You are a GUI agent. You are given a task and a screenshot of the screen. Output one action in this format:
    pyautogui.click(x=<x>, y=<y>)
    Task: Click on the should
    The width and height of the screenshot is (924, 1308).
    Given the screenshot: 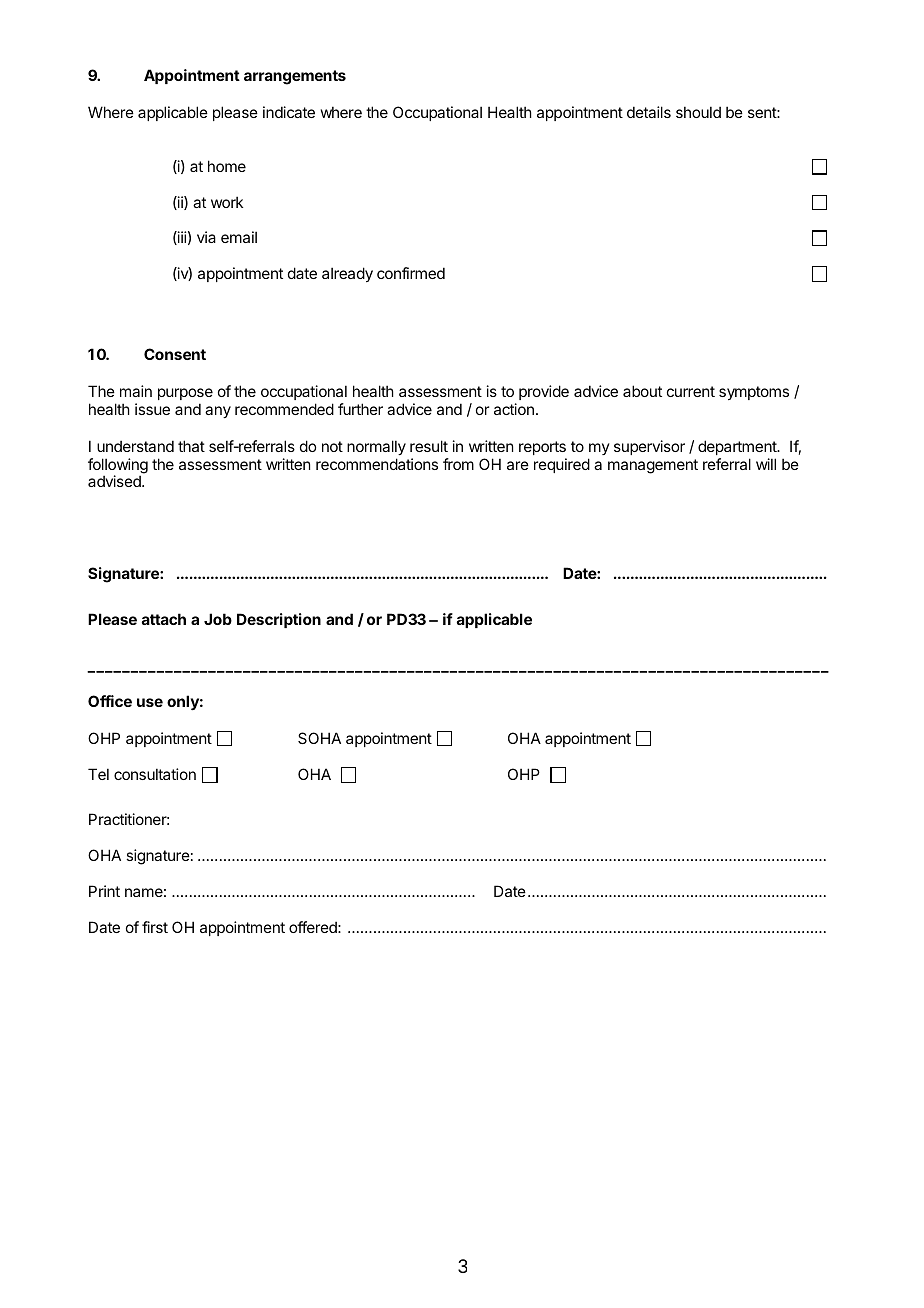 What is the action you would take?
    pyautogui.click(x=698, y=112)
